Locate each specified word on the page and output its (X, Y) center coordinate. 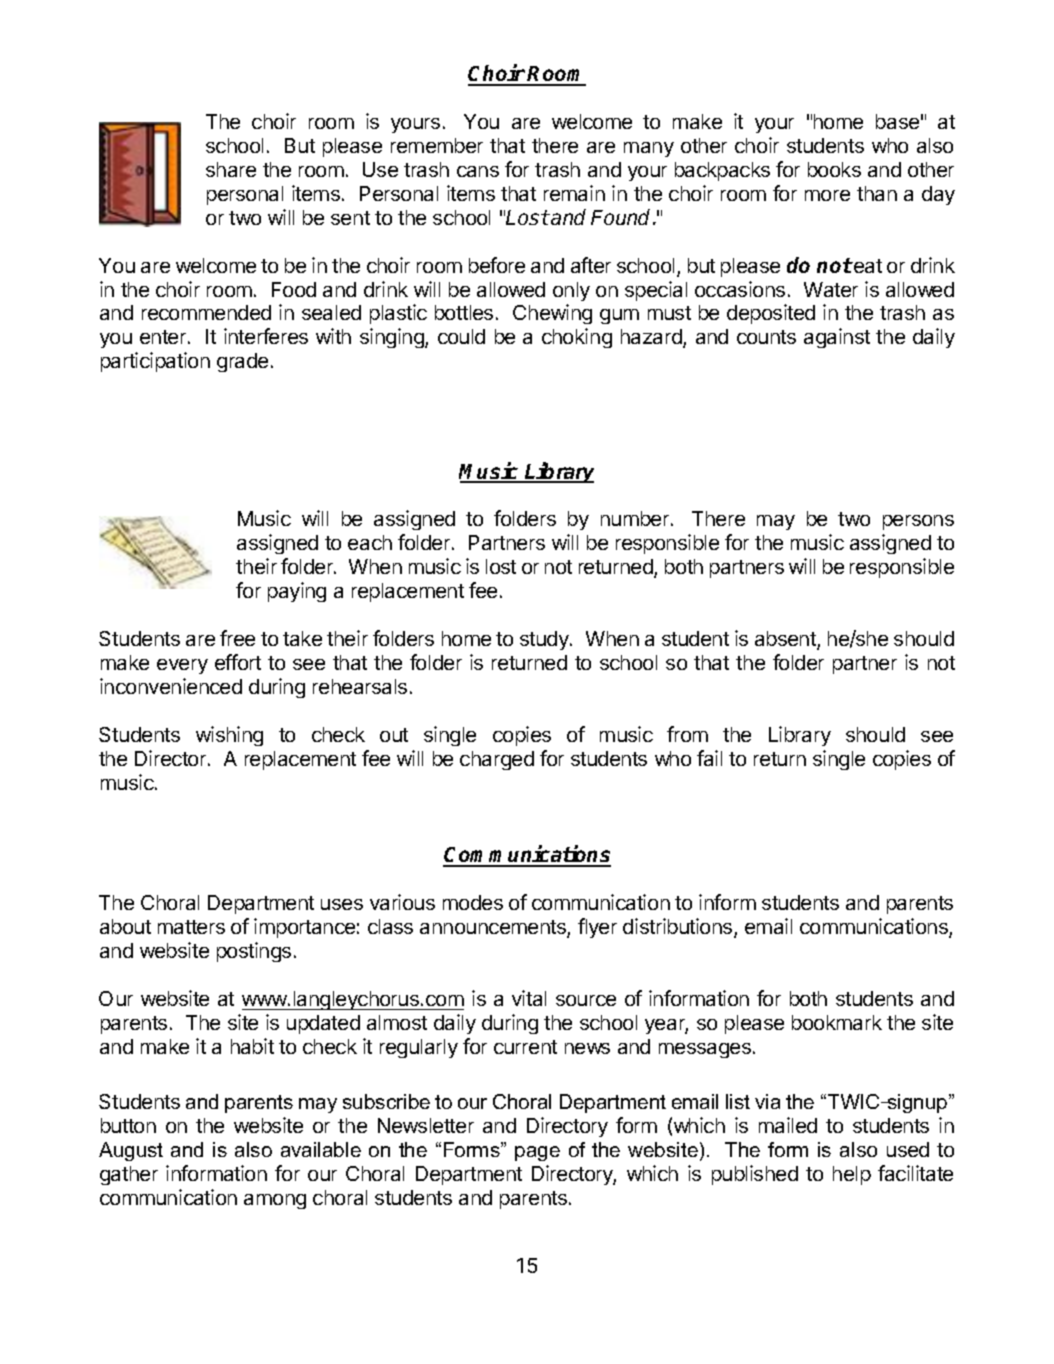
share (231, 169)
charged (497, 760)
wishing (229, 736)
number (636, 518)
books (834, 169)
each (370, 542)
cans (478, 171)
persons (918, 522)
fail (709, 758)
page (537, 1153)
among (275, 1201)
